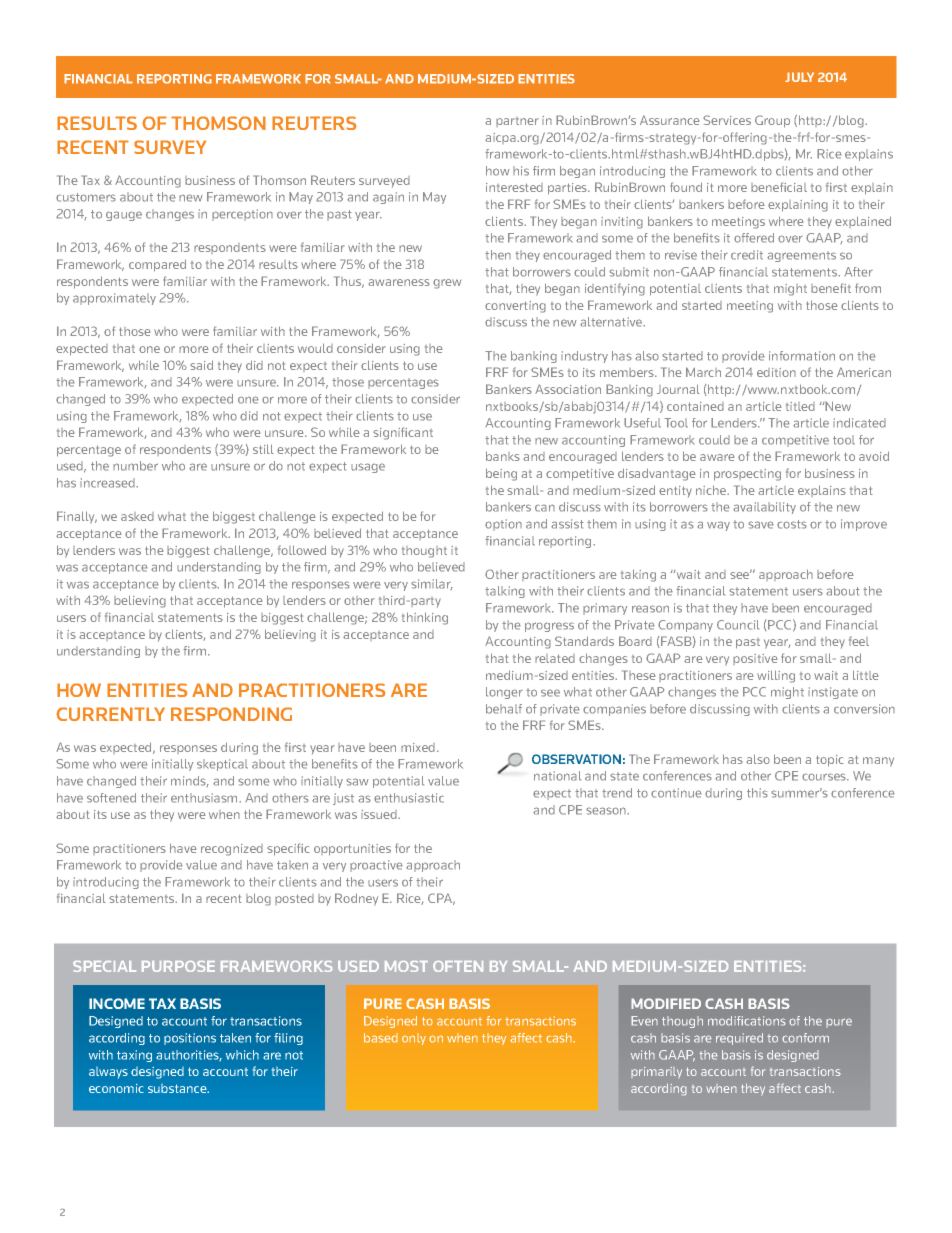  I want to click on number, so click(135, 466).
